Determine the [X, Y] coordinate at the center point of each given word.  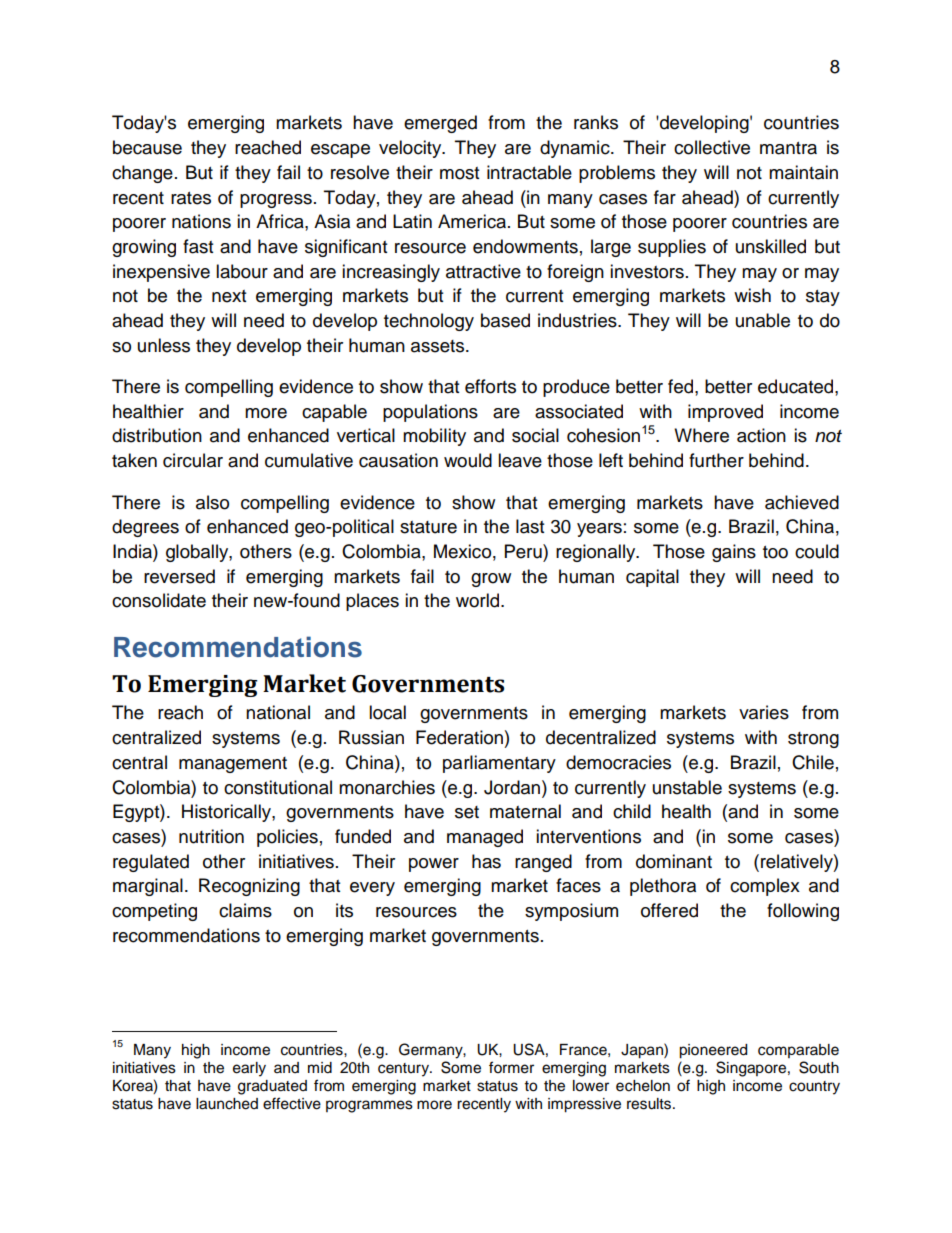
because [147, 147]
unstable [687, 787]
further [716, 460]
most [459, 173]
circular [193, 460]
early [249, 1069]
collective [712, 147]
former [511, 1067]
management [233, 765]
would [468, 460]
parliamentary [499, 764]
